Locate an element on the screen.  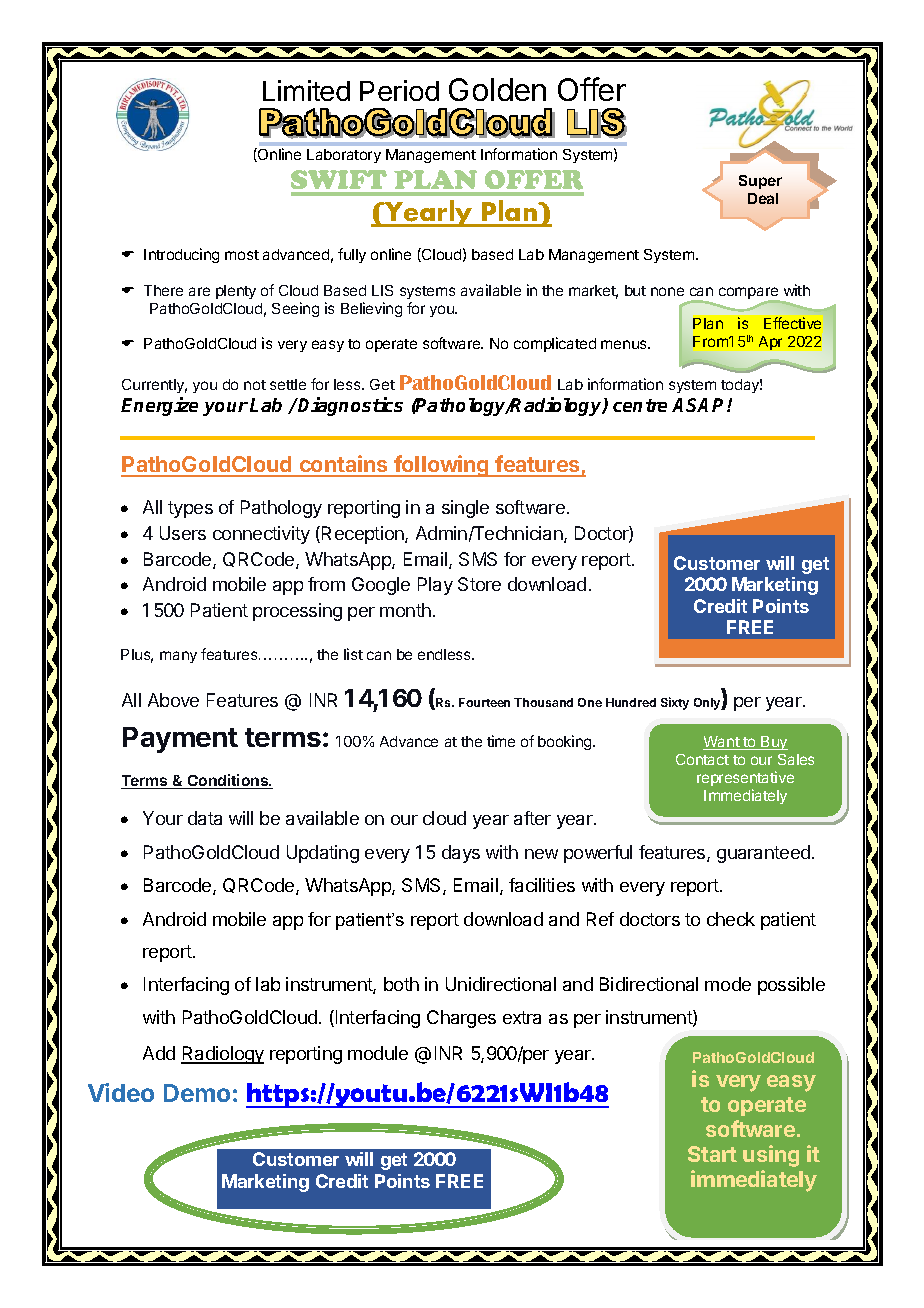
Golden is located at coordinates (497, 89).
